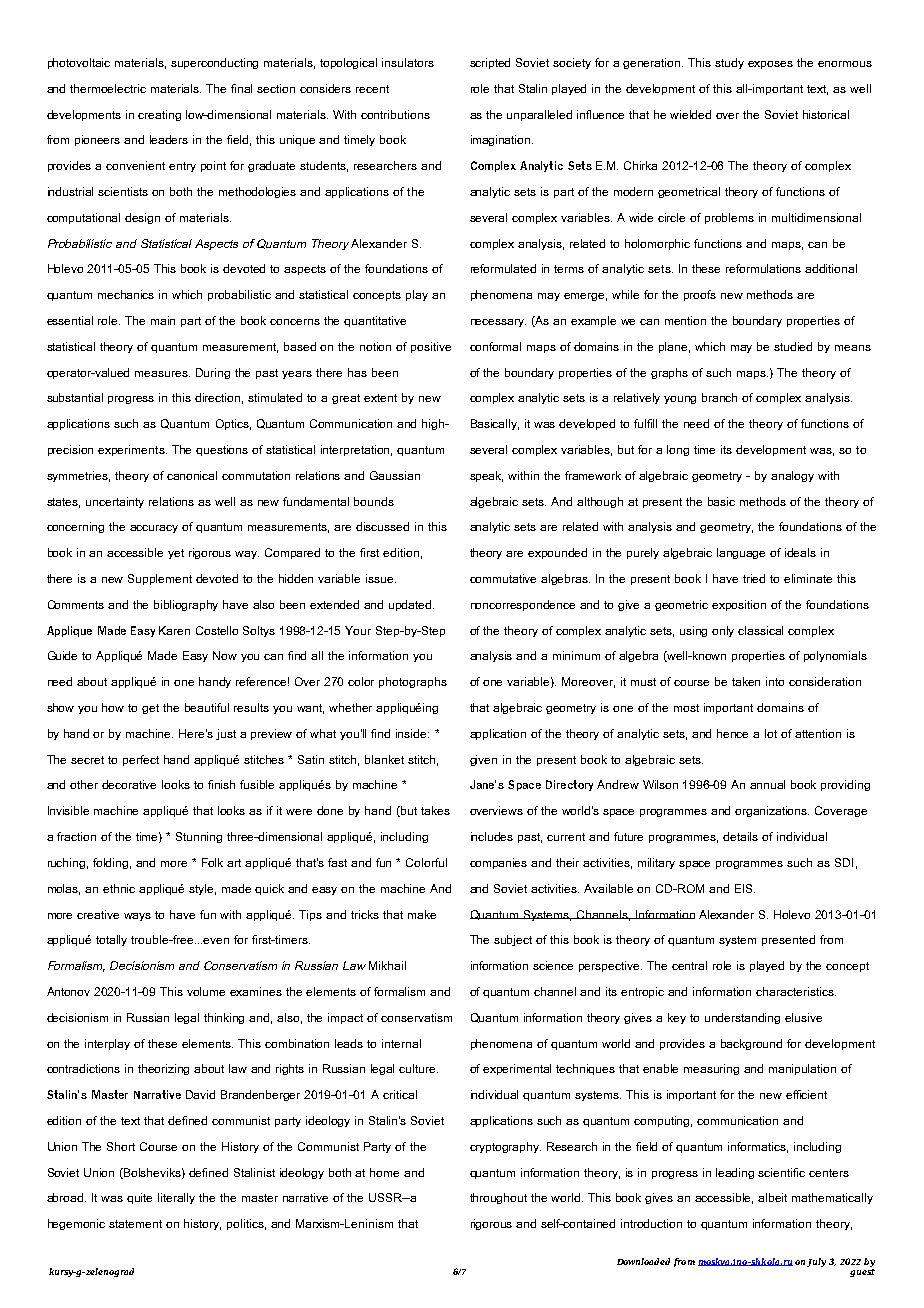  Describe the element at coordinates (159, 115) in the screenshot. I see `creating` at that location.
